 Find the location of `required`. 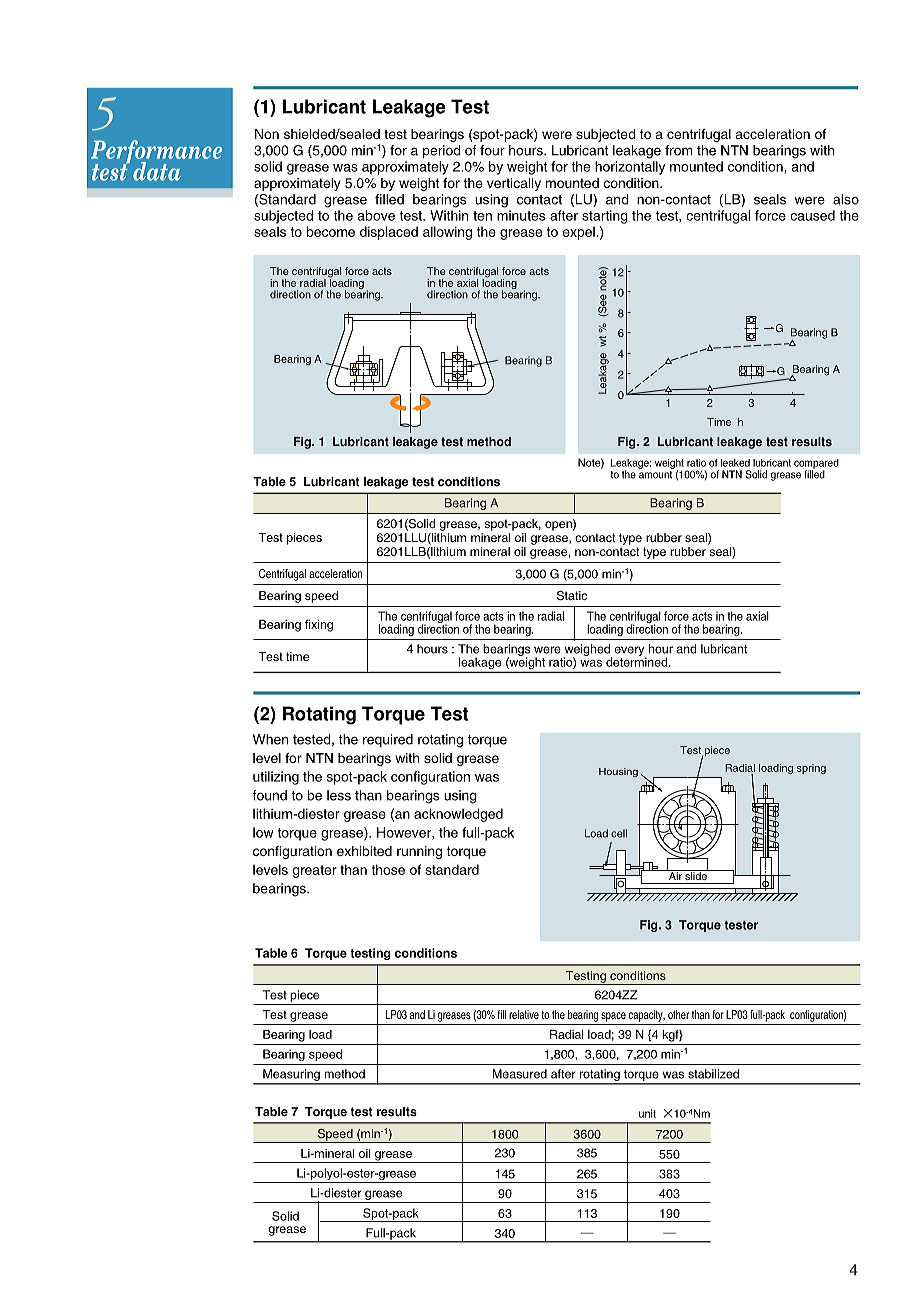

required is located at coordinates (388, 740).
